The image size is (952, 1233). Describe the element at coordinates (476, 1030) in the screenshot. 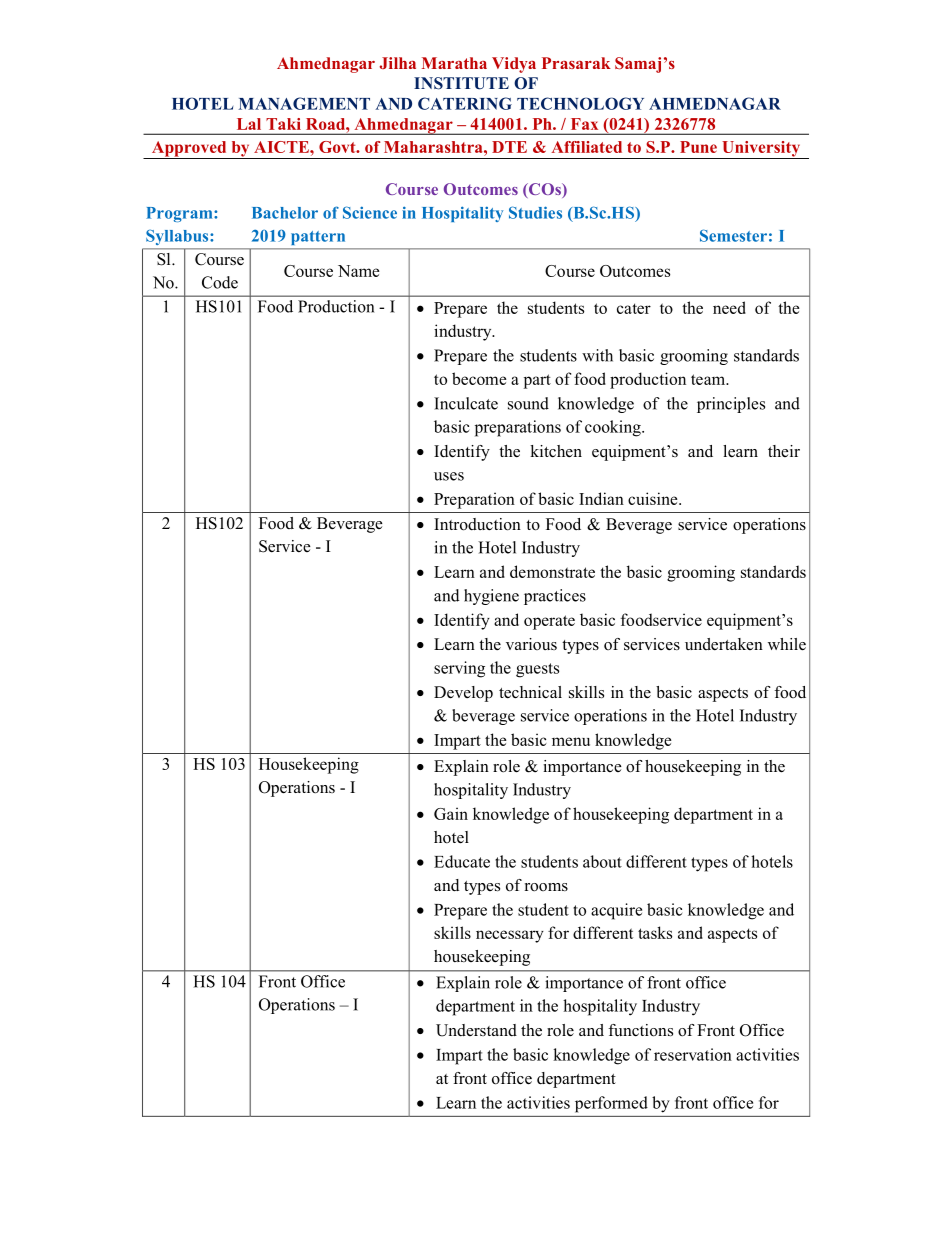

I see `Understand` at that location.
